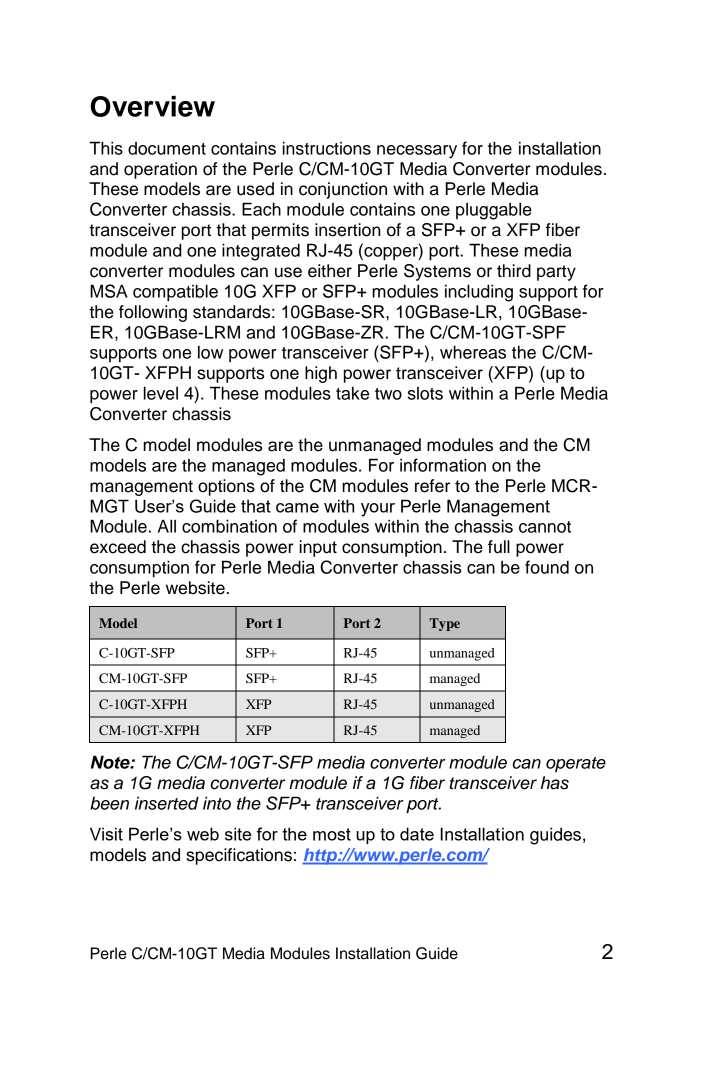  Describe the element at coordinates (378, 510) in the page. I see `your` at that location.
